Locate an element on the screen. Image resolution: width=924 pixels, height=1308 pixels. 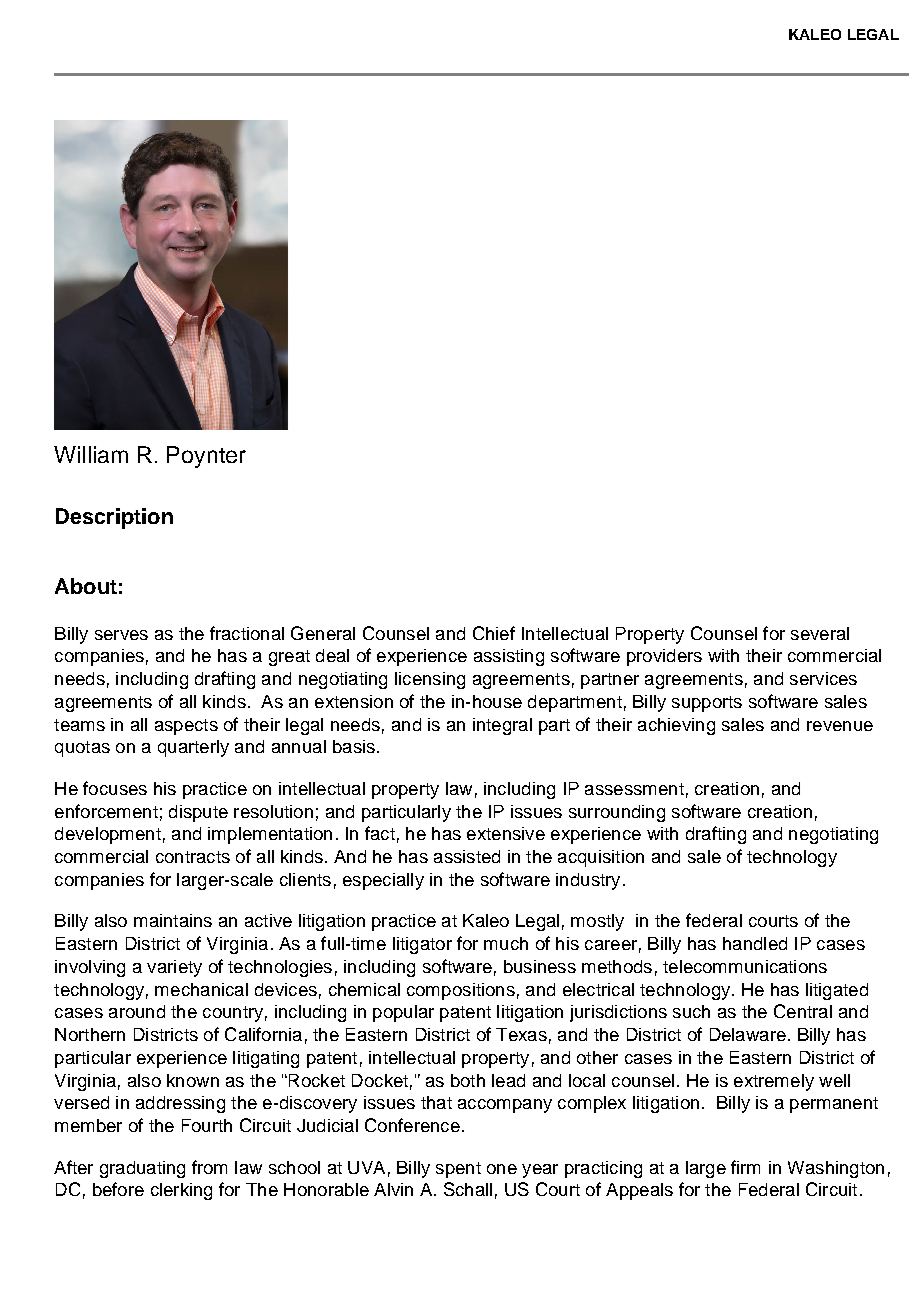
spent is located at coordinates (458, 1170).
